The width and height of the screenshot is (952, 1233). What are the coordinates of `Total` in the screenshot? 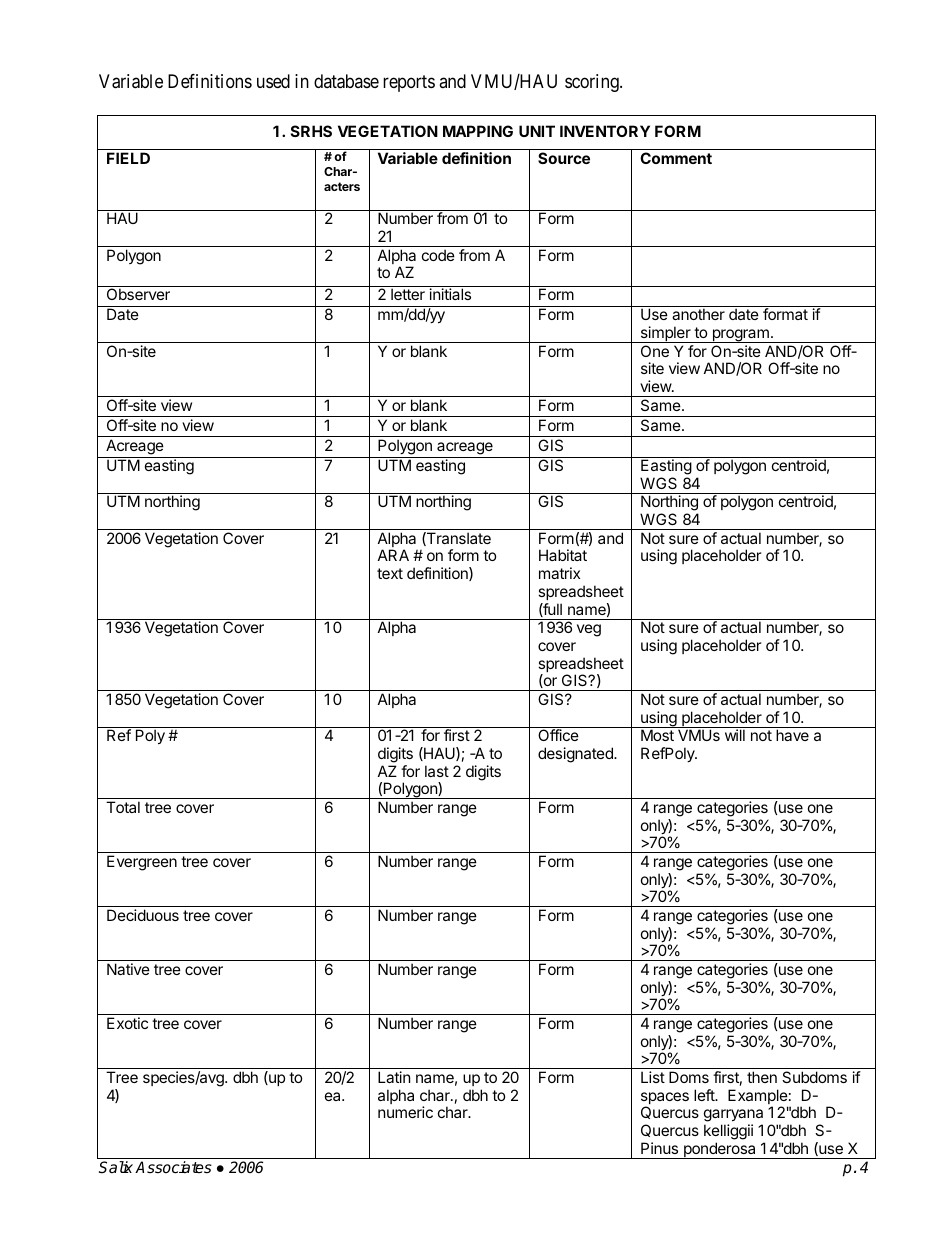 It's located at (123, 807).
